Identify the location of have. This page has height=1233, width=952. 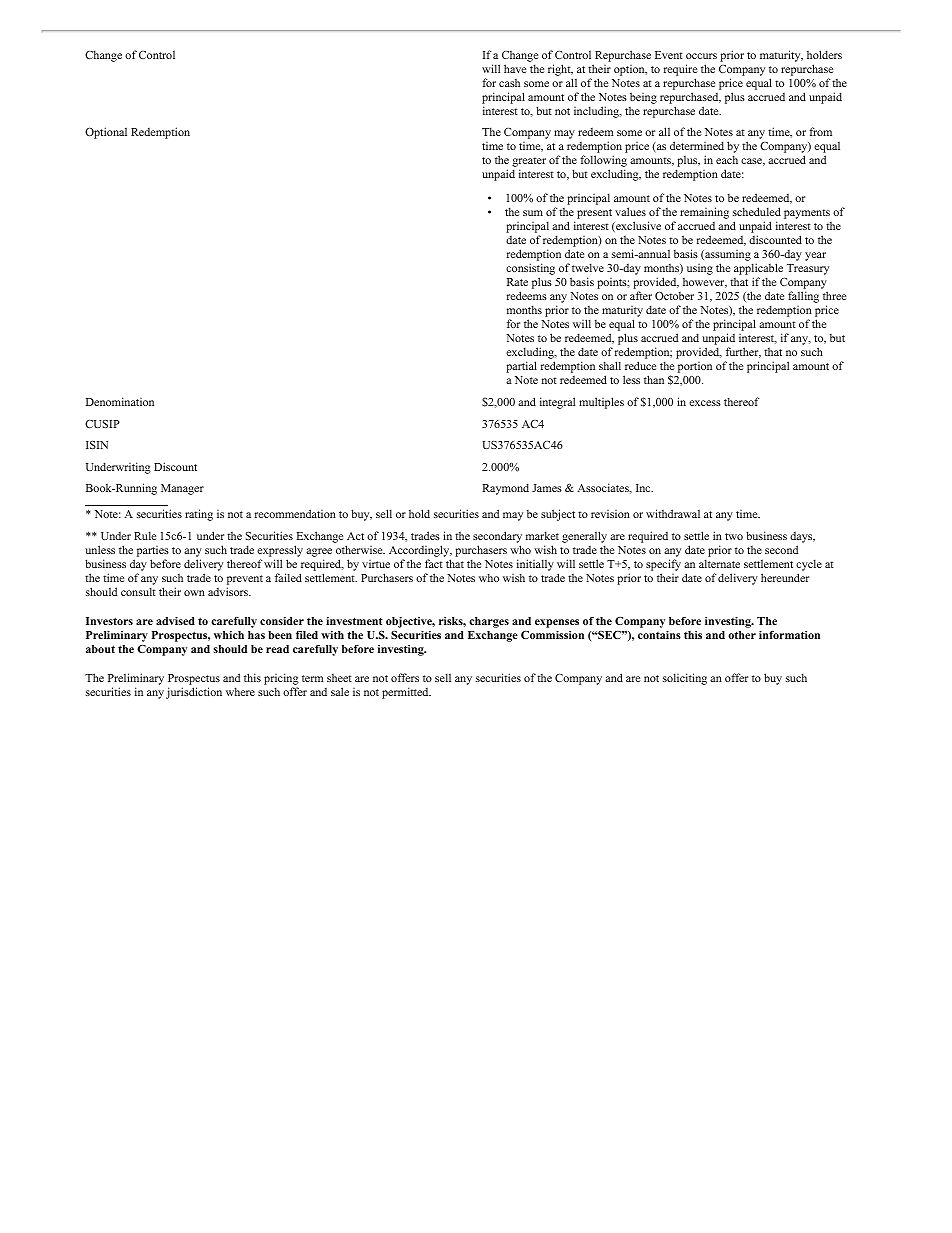
(515, 68).
